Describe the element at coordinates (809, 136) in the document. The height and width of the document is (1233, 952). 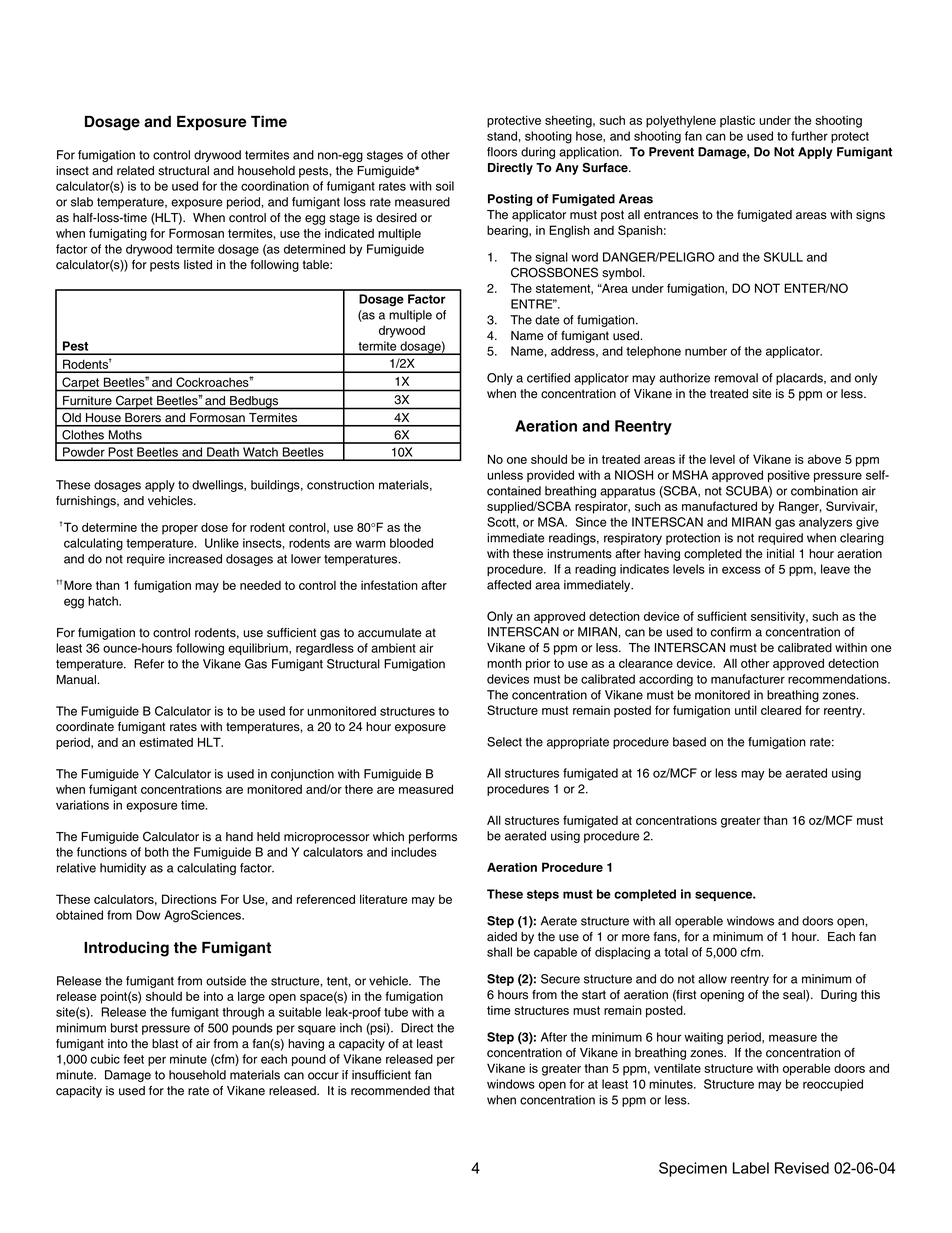
I see `further` at that location.
